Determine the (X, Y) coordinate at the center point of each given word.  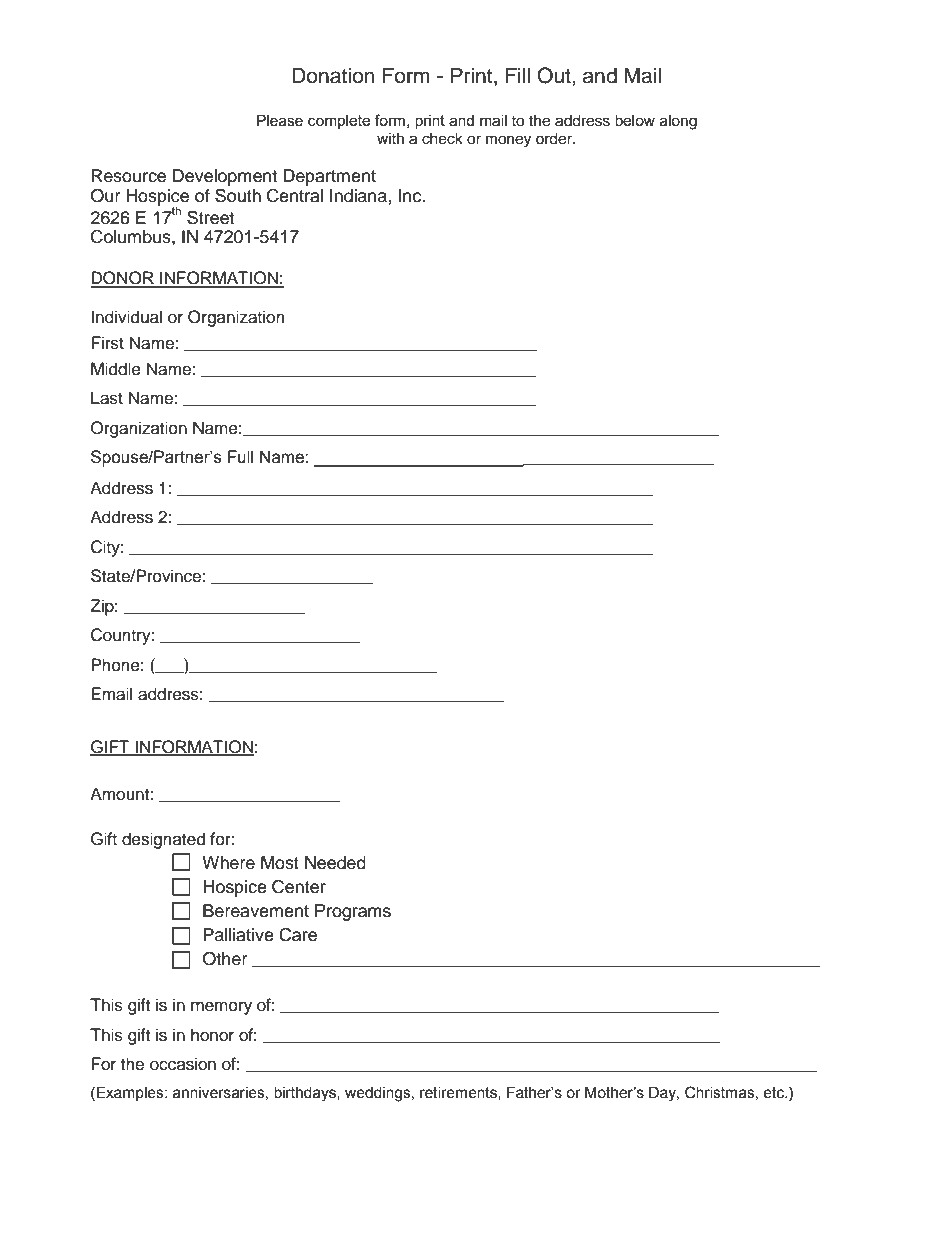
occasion (183, 1064)
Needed (335, 863)
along (678, 122)
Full (240, 457)
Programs (353, 912)
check (442, 139)
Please (280, 121)
